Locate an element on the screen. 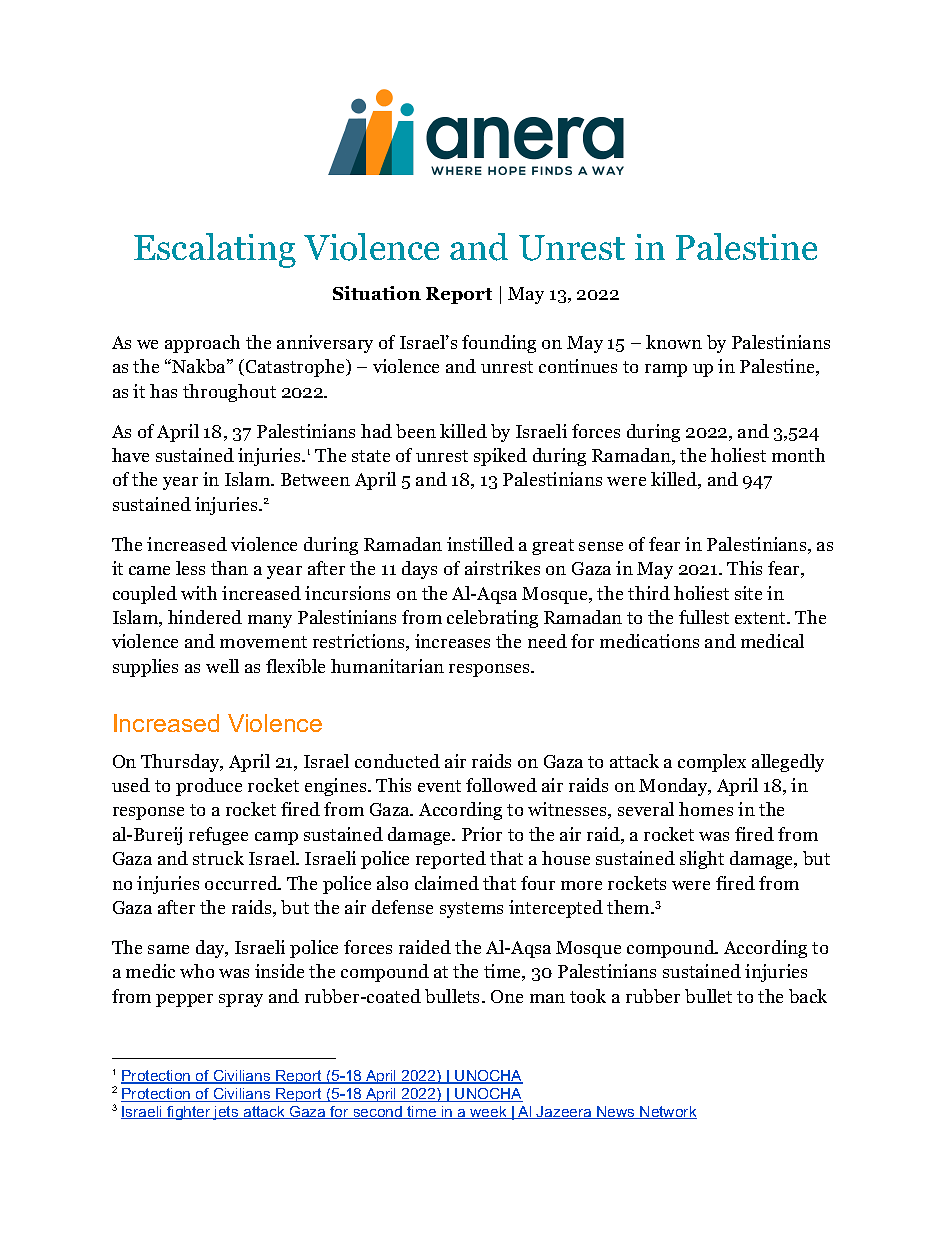  Prior is located at coordinates (482, 834).
